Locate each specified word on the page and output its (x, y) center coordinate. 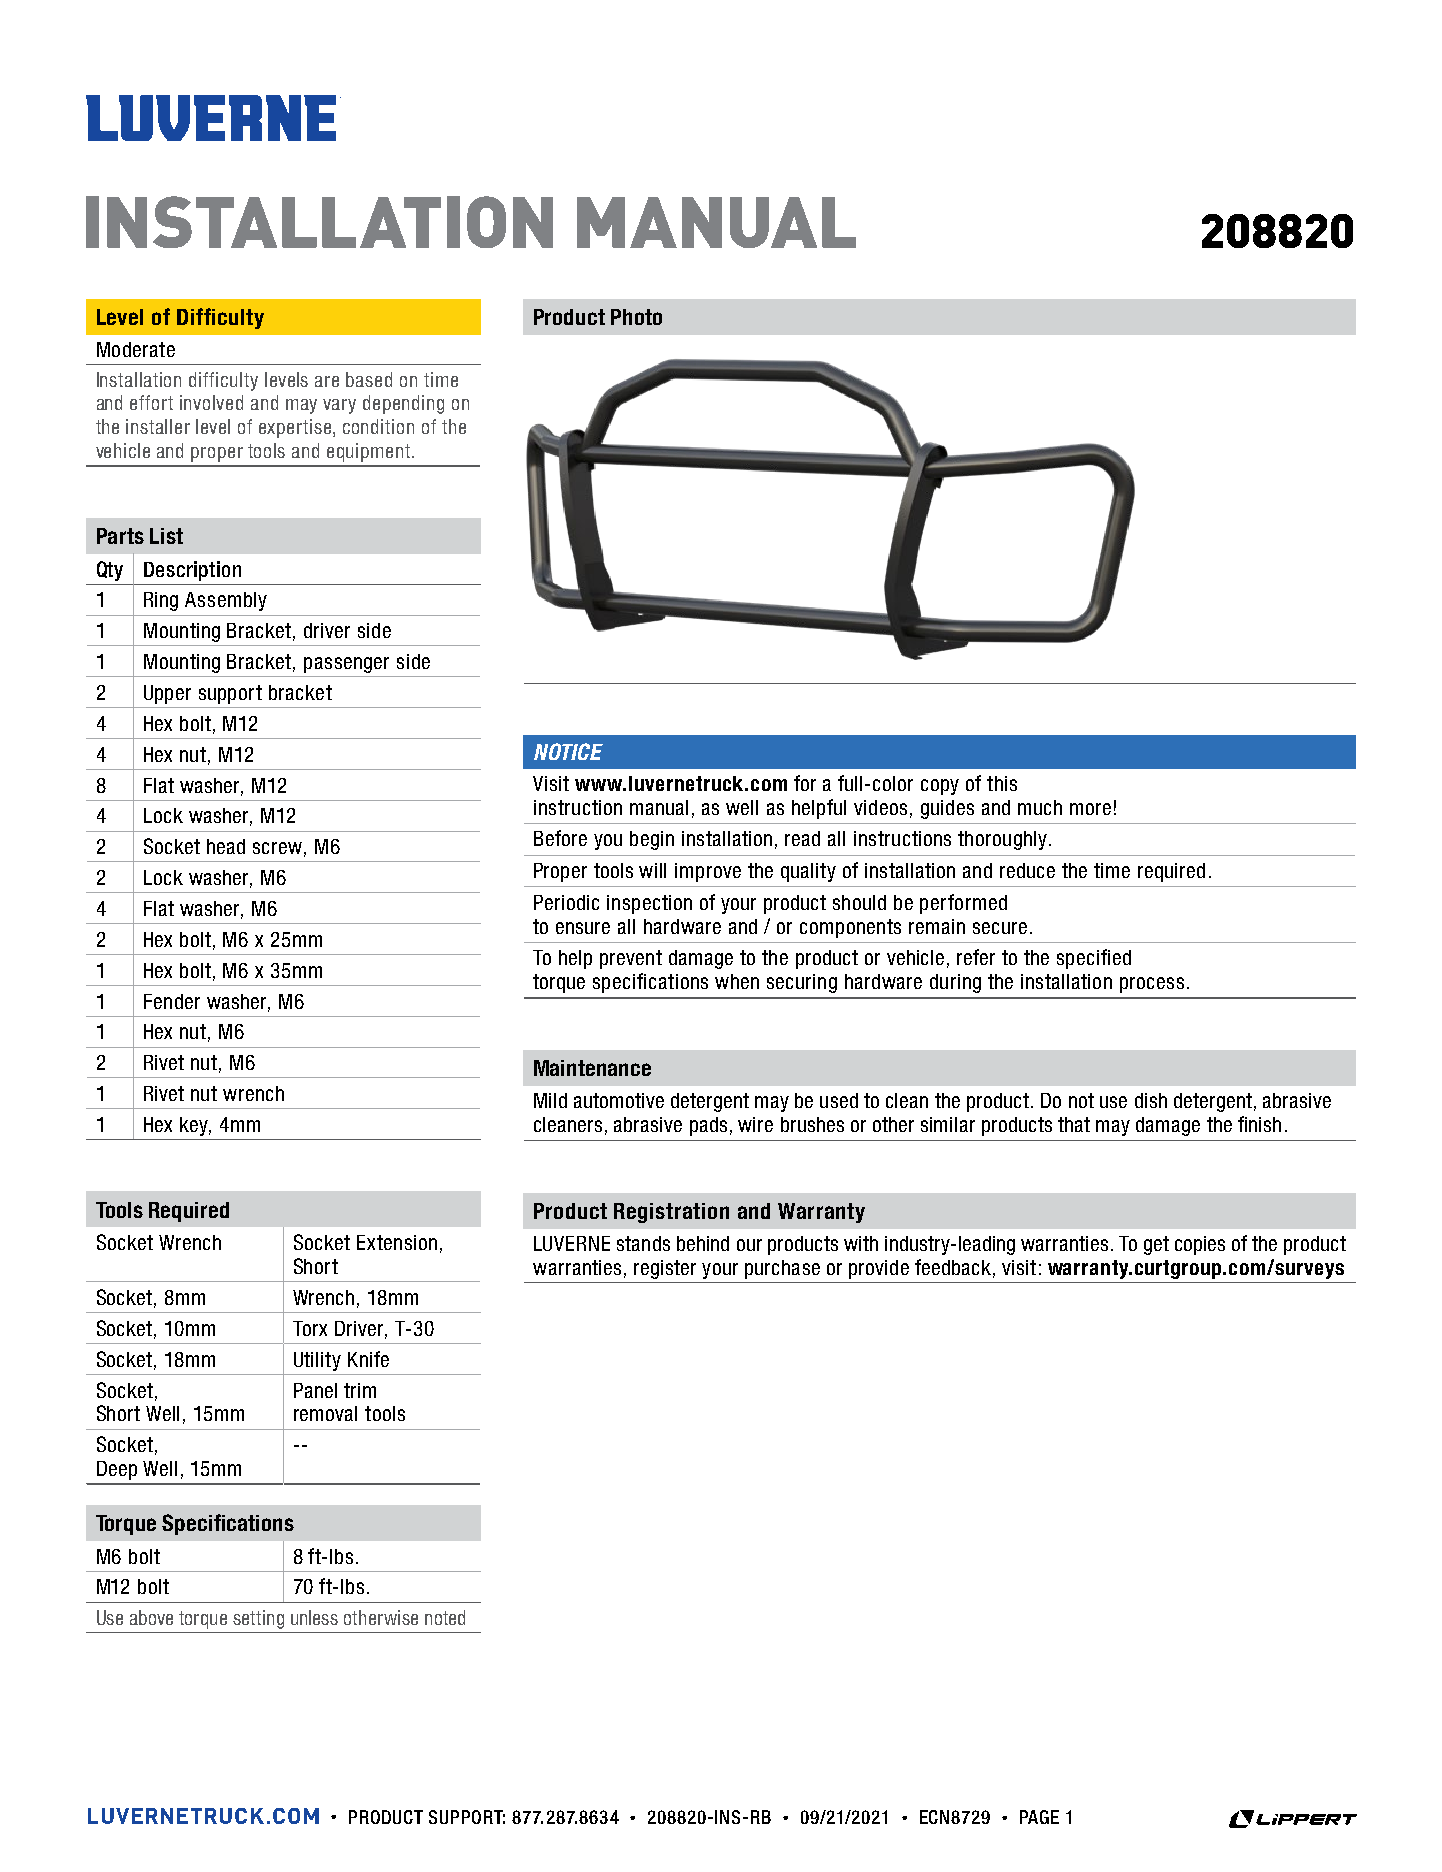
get (1156, 1245)
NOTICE (568, 751)
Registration (671, 1213)
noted (445, 1617)
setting (258, 1619)
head (226, 846)
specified (1094, 959)
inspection (649, 904)
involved (211, 402)
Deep (117, 1470)
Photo (636, 317)
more (1090, 809)
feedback (953, 1267)
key (195, 1126)
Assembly (226, 601)
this (1002, 783)
